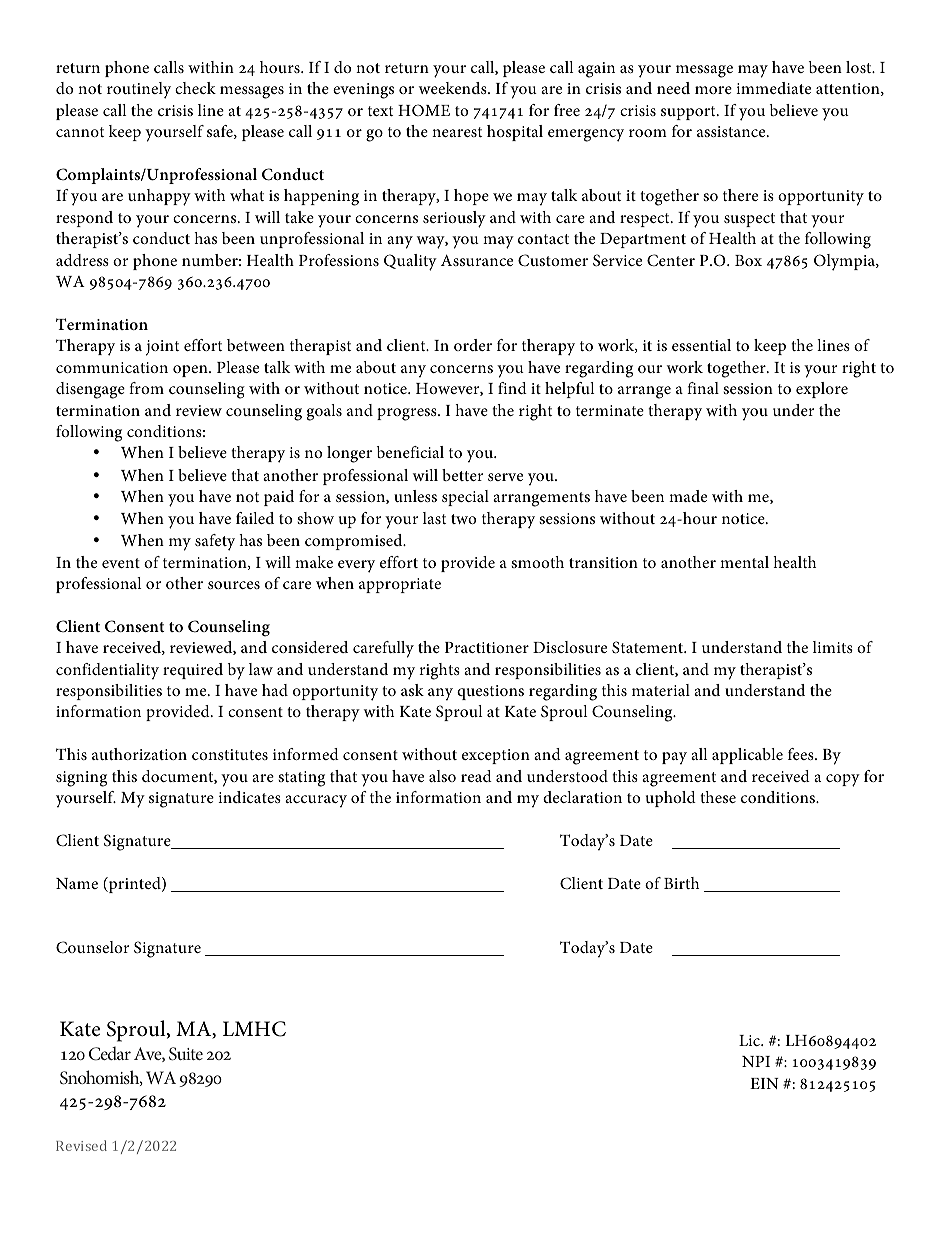  I want to click on Practitioner, so click(487, 647).
